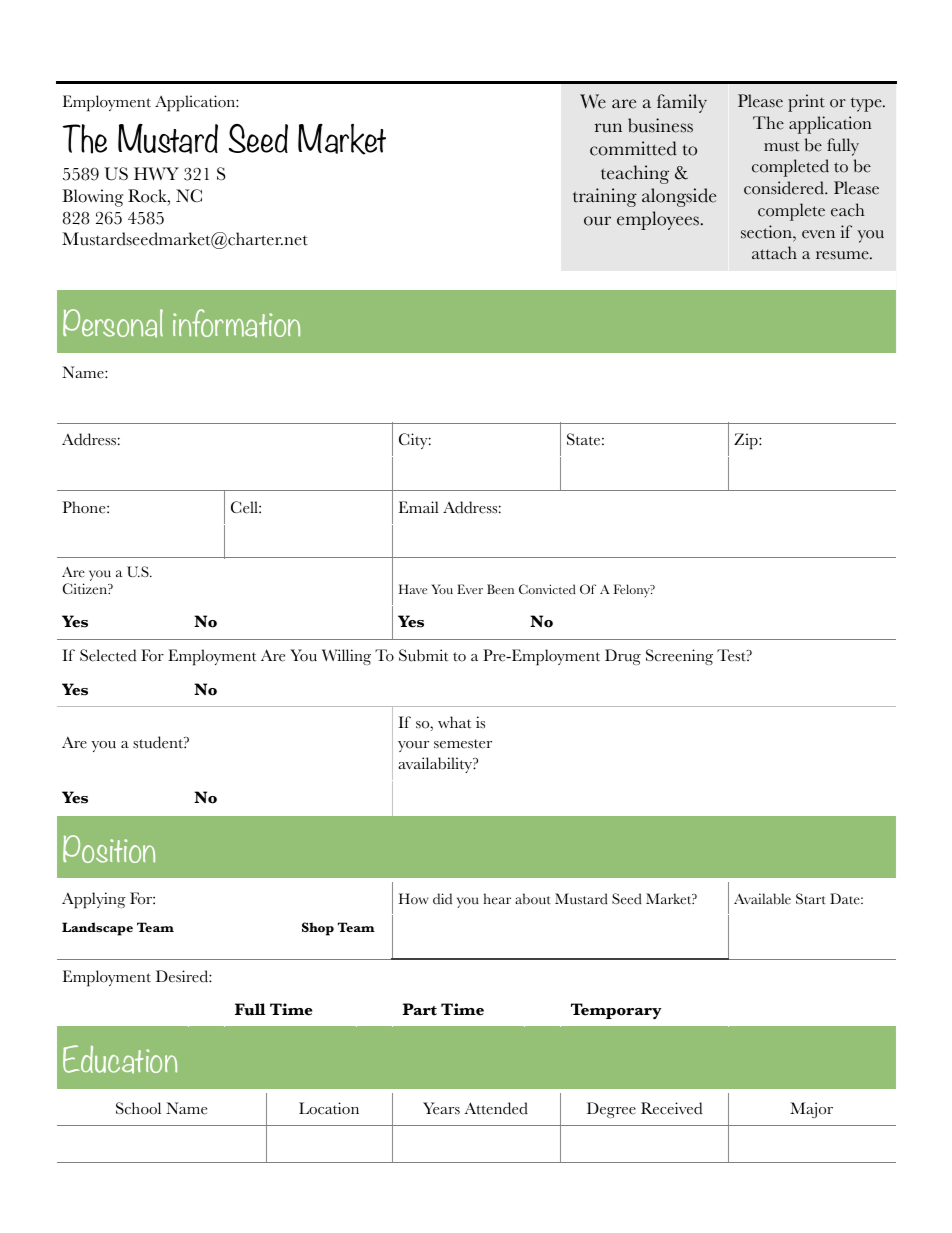 This image has height=1233, width=952. What do you see at coordinates (679, 657) in the image?
I see `Screening` at bounding box center [679, 657].
